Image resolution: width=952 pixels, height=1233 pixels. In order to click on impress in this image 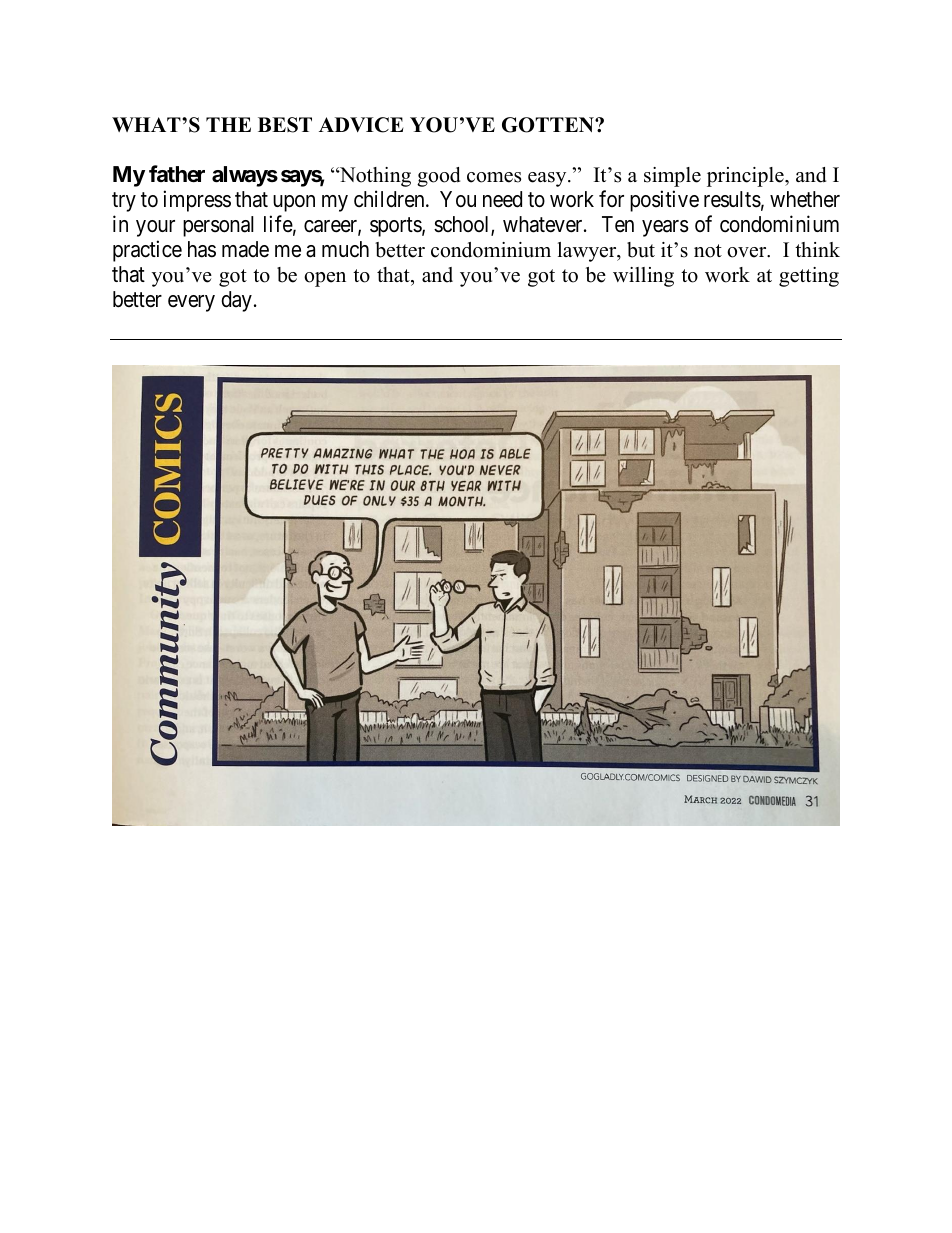, I will do `click(197, 201)`.
